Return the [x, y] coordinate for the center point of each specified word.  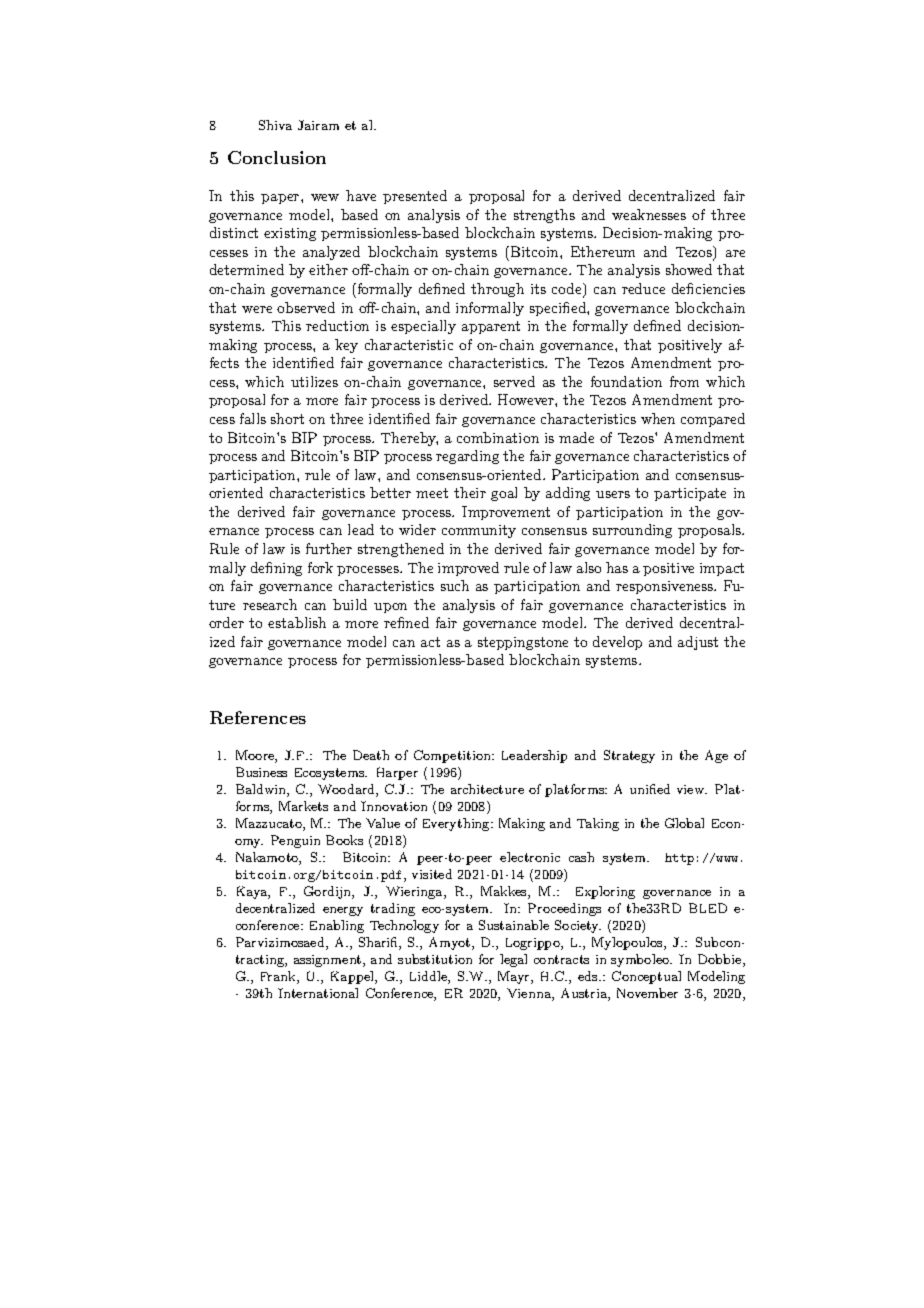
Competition [453, 756]
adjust [698, 643]
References [258, 717]
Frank [279, 977]
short [287, 418]
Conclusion [277, 157]
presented [415, 197]
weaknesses [649, 214]
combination [498, 437]
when [658, 418]
